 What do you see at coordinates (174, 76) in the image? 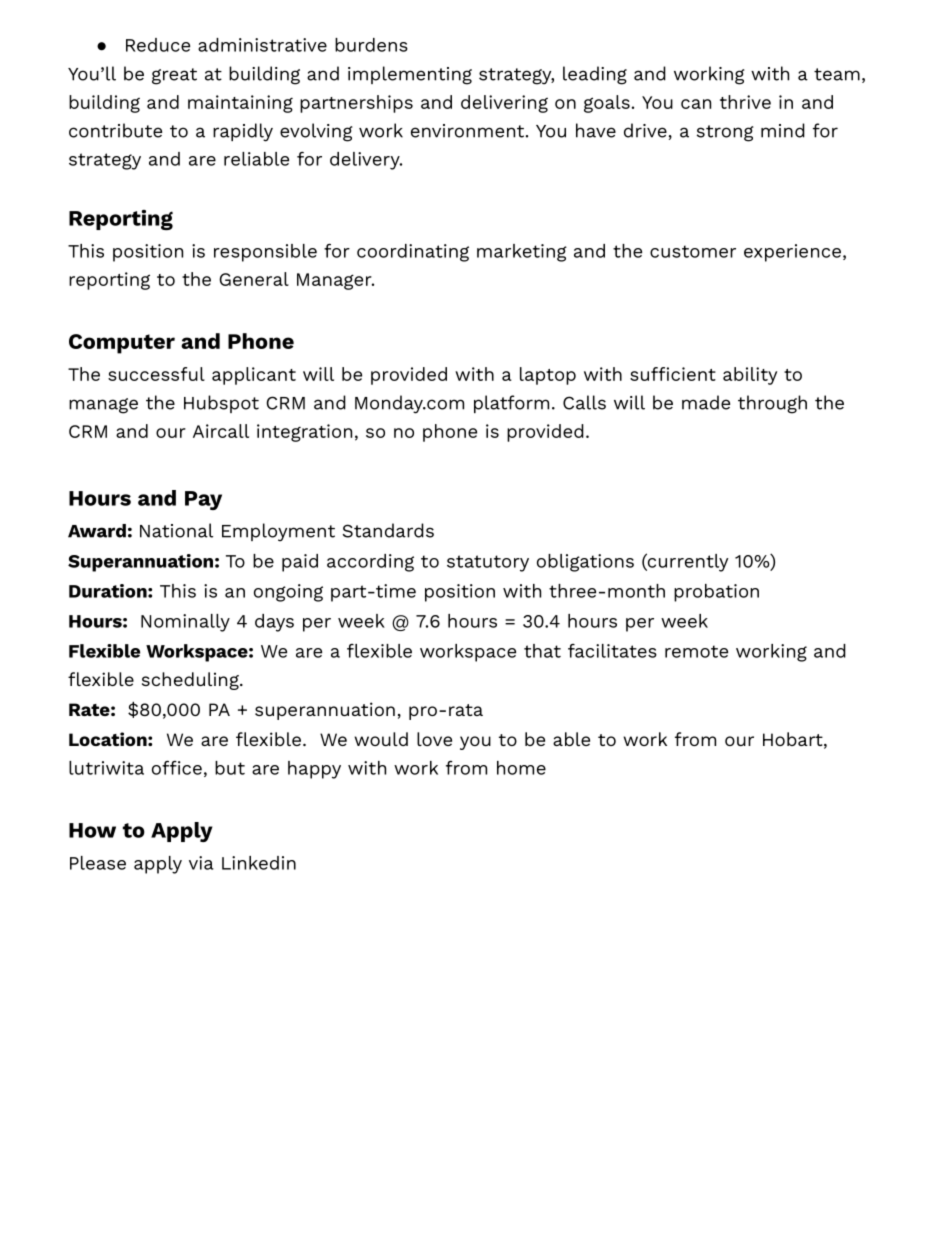
I see `great` at bounding box center [174, 76].
